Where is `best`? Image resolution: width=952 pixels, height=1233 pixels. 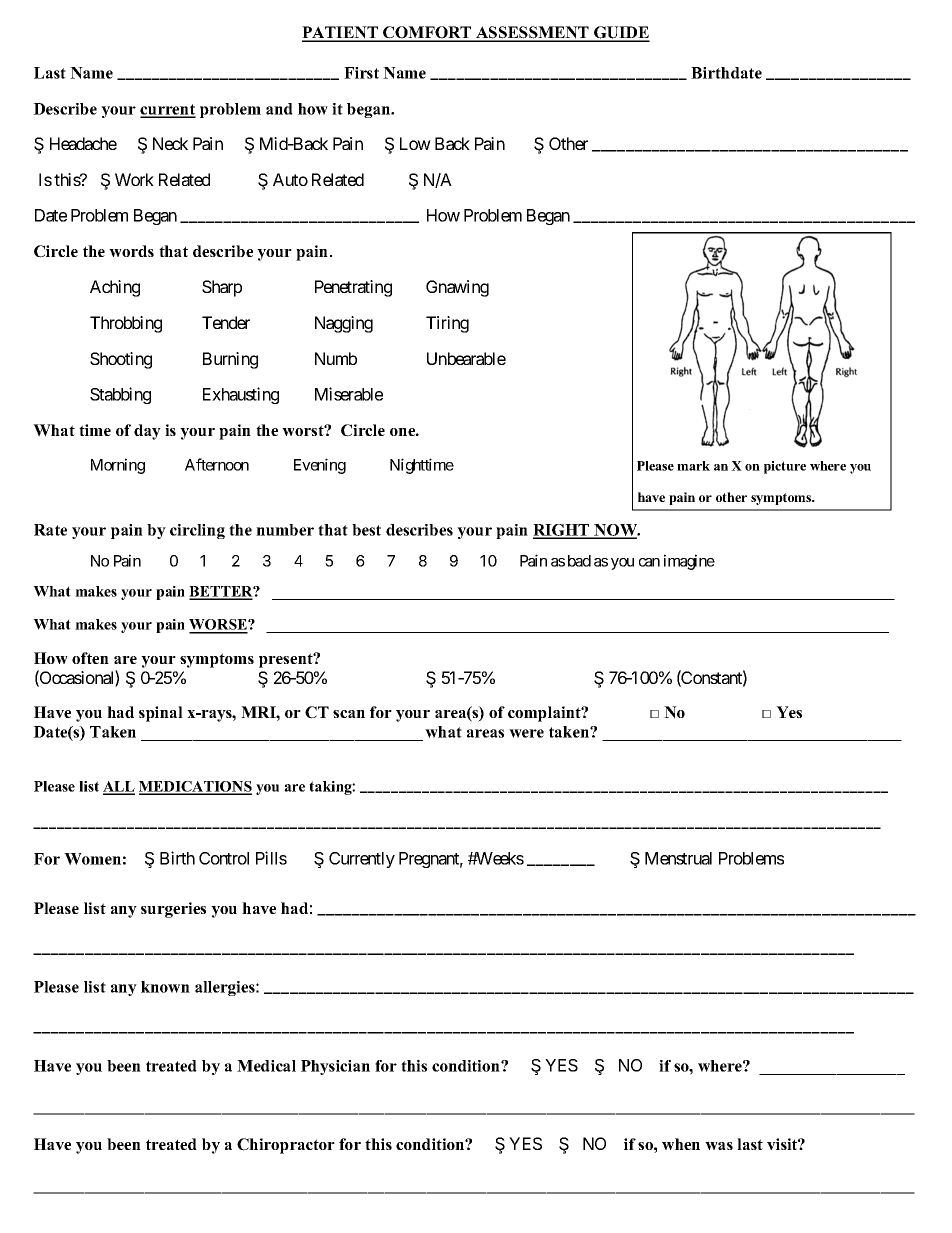 best is located at coordinates (366, 530).
